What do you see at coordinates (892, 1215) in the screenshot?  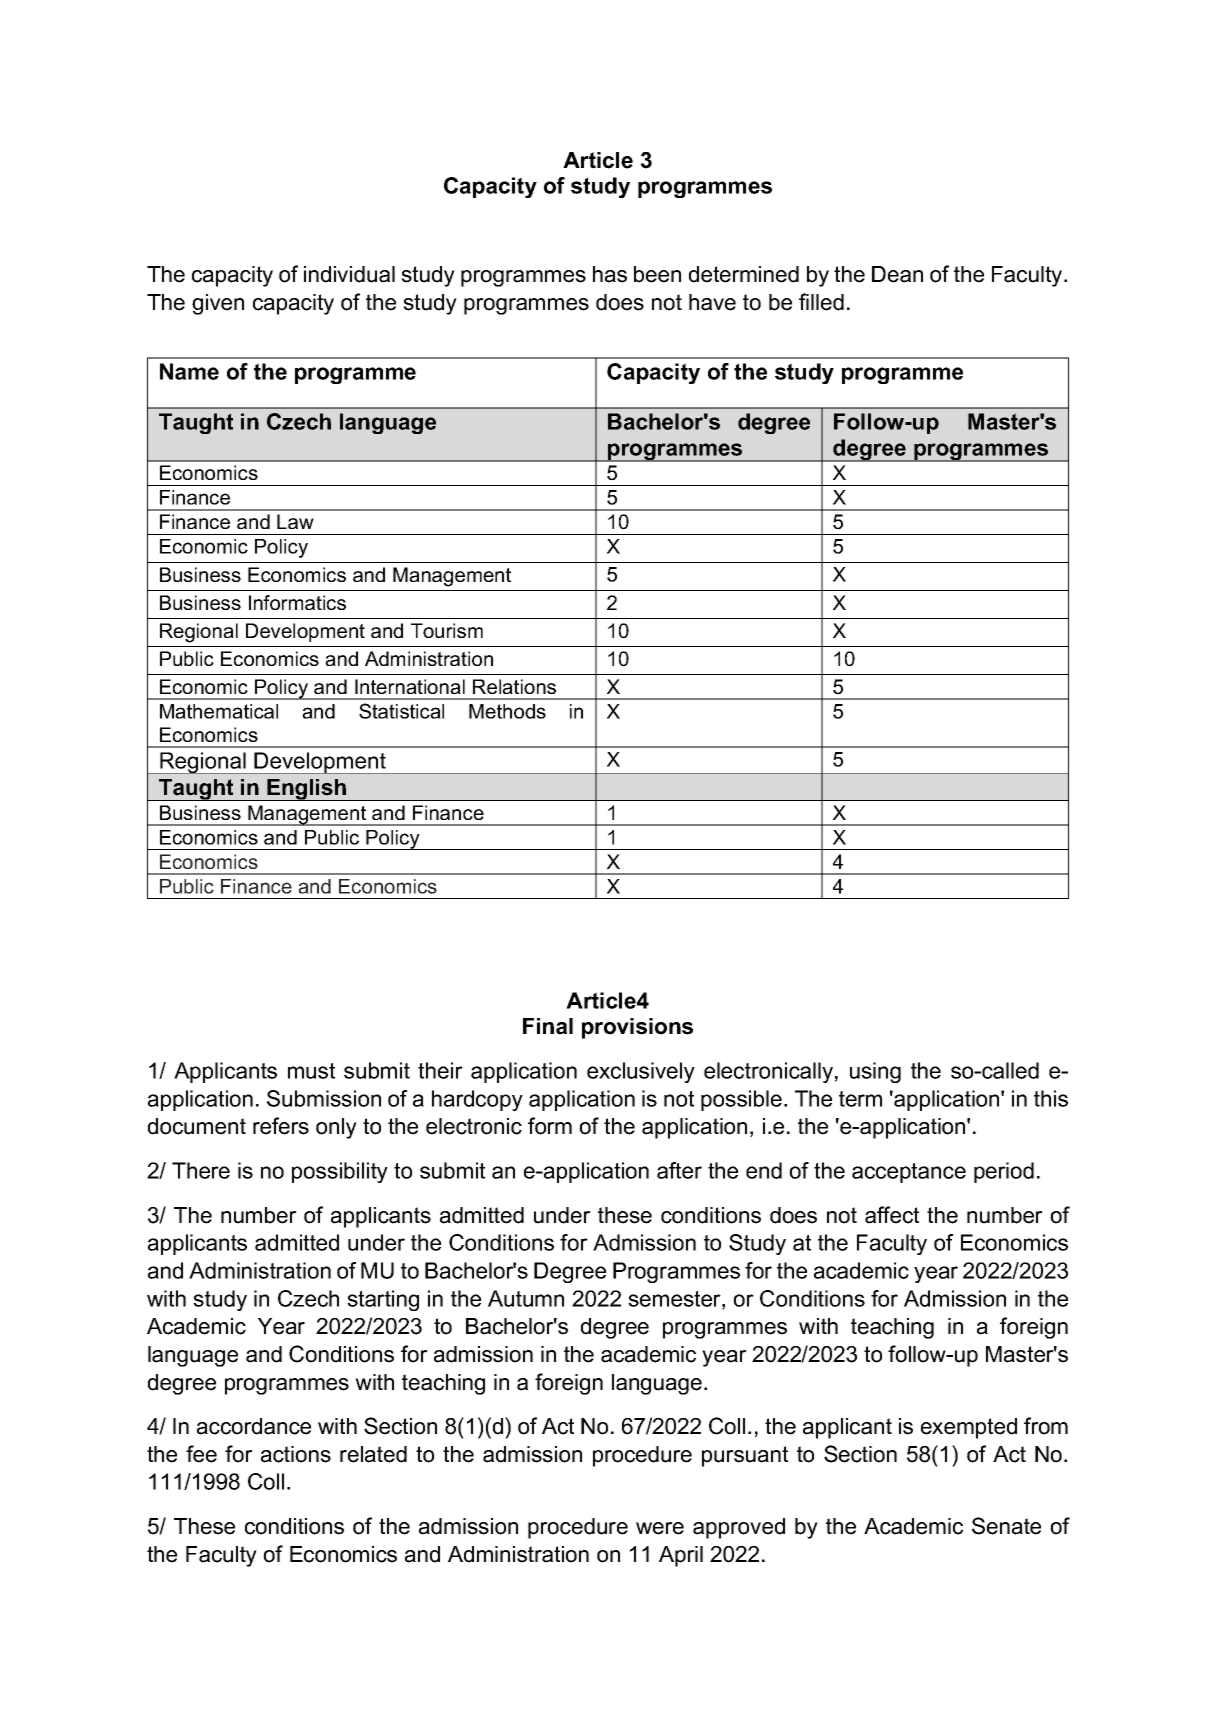 I see `affect` at bounding box center [892, 1215].
